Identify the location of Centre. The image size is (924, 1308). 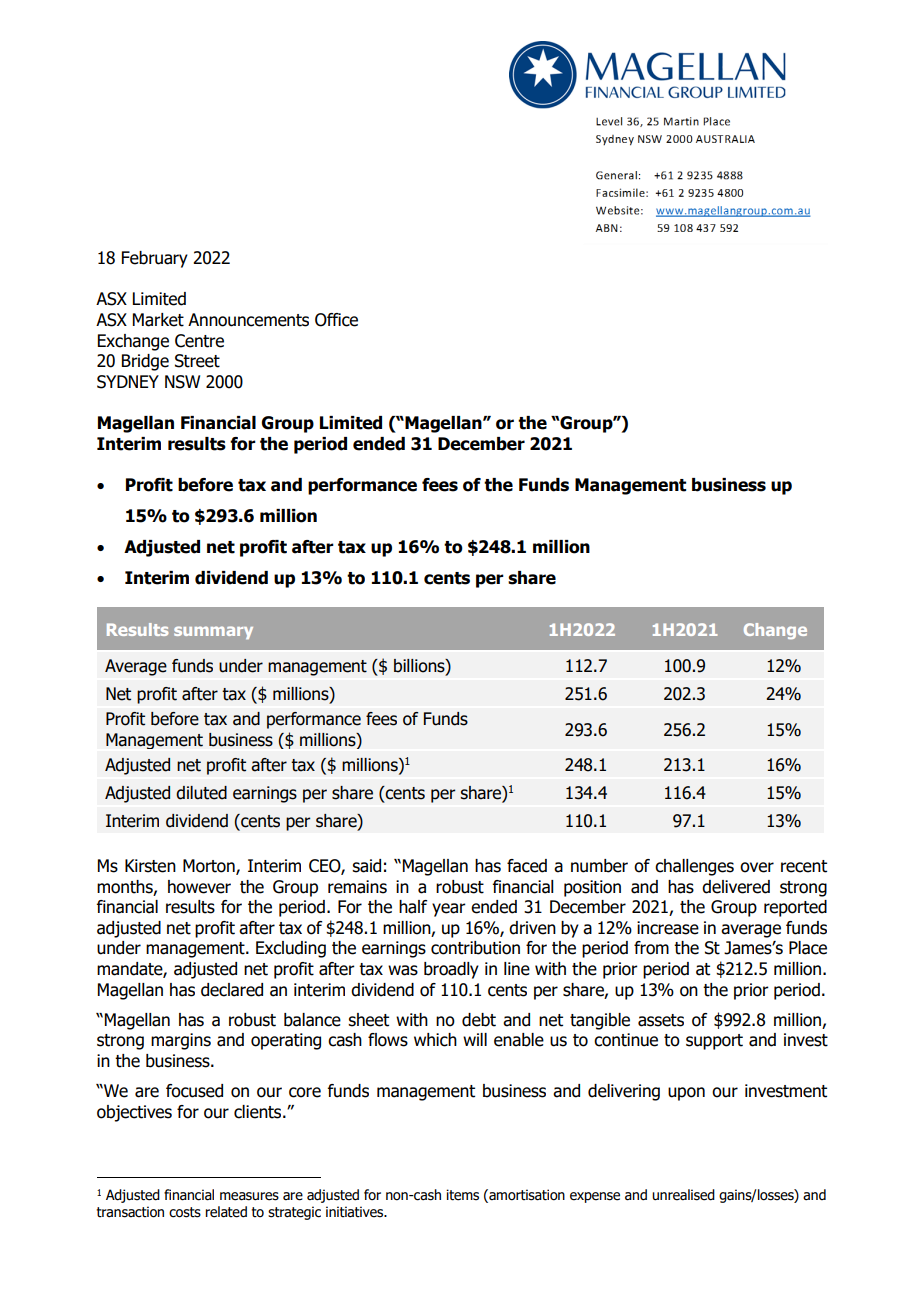
(199, 341).
